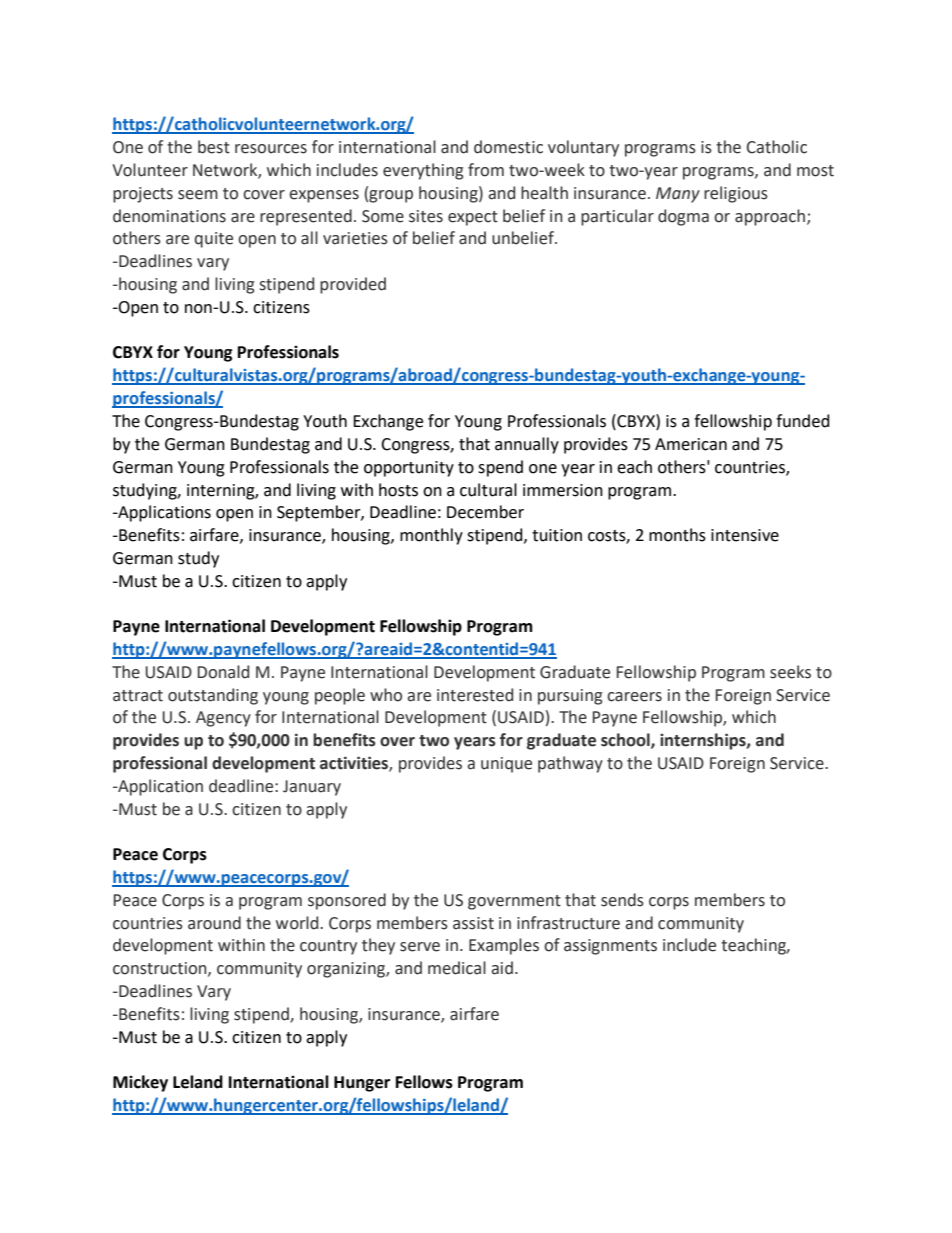 This screenshot has width=952, height=1233. What do you see at coordinates (312, 788) in the screenshot?
I see `January` at bounding box center [312, 788].
